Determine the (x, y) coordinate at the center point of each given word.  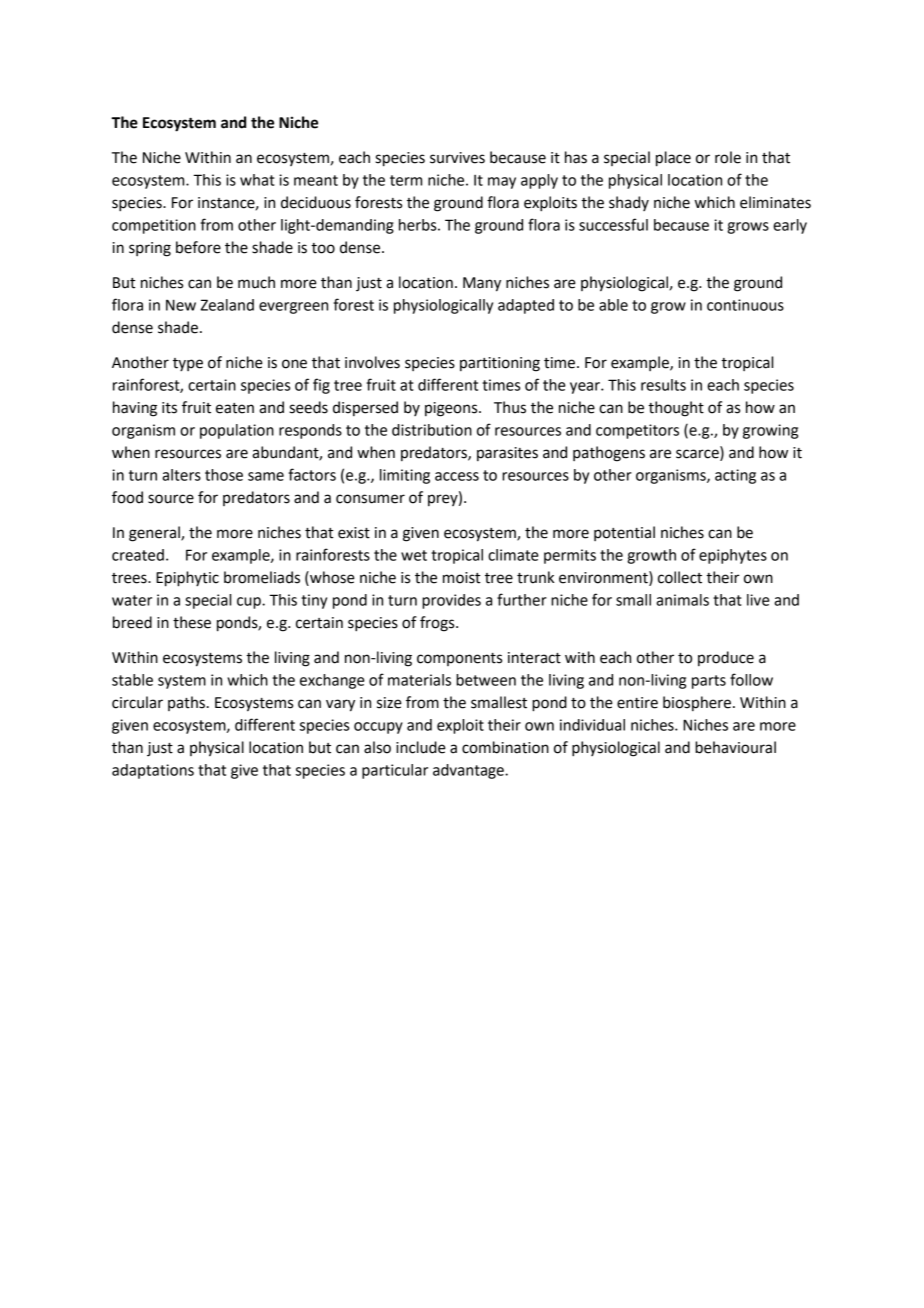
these (192, 622)
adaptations (153, 771)
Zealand (227, 305)
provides (451, 601)
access (457, 476)
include (421, 747)
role (728, 157)
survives (457, 158)
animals (682, 600)
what (257, 180)
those (224, 475)
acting (735, 476)
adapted (526, 306)
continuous (745, 305)
